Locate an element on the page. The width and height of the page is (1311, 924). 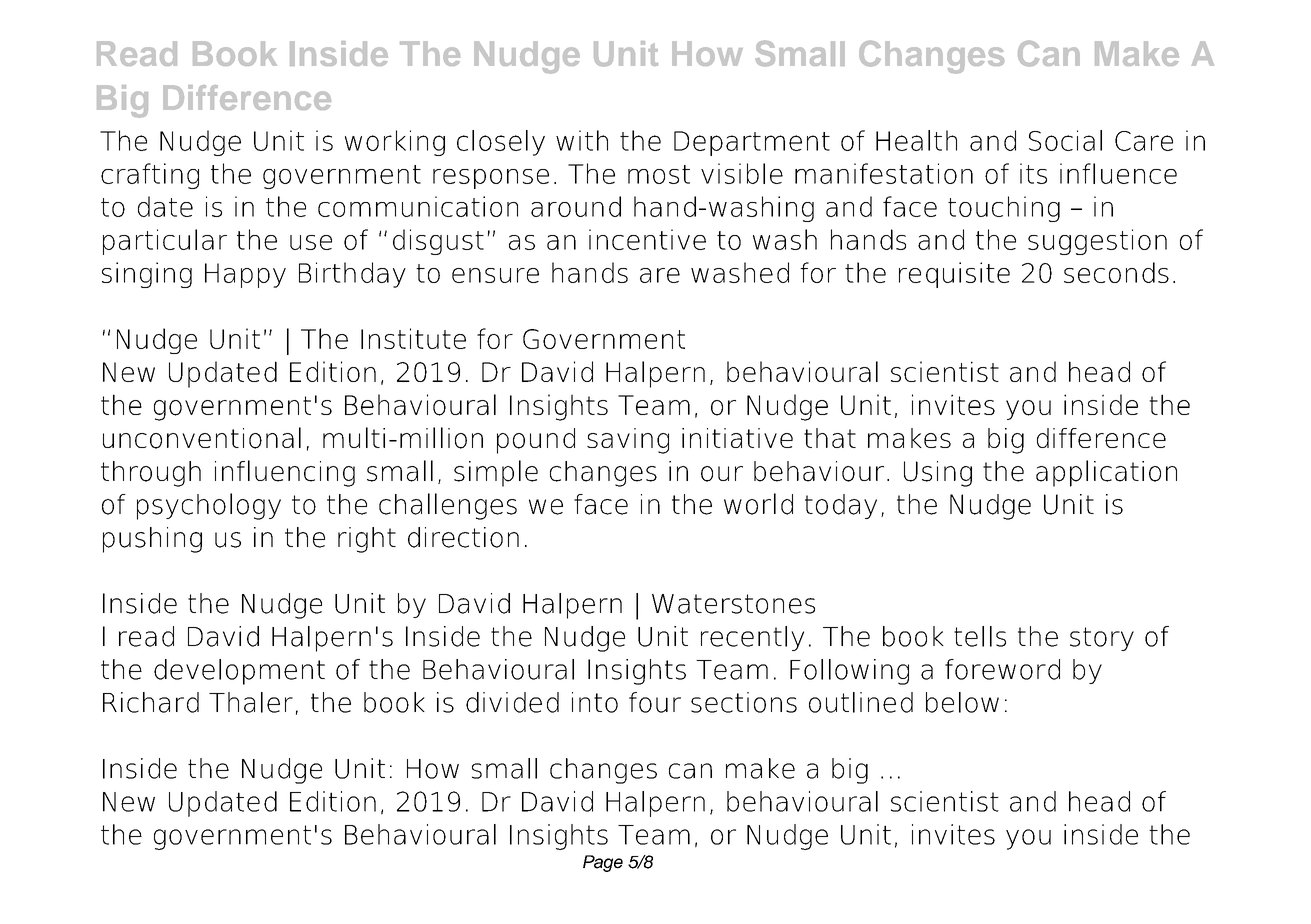
crafting is located at coordinates (150, 176).
